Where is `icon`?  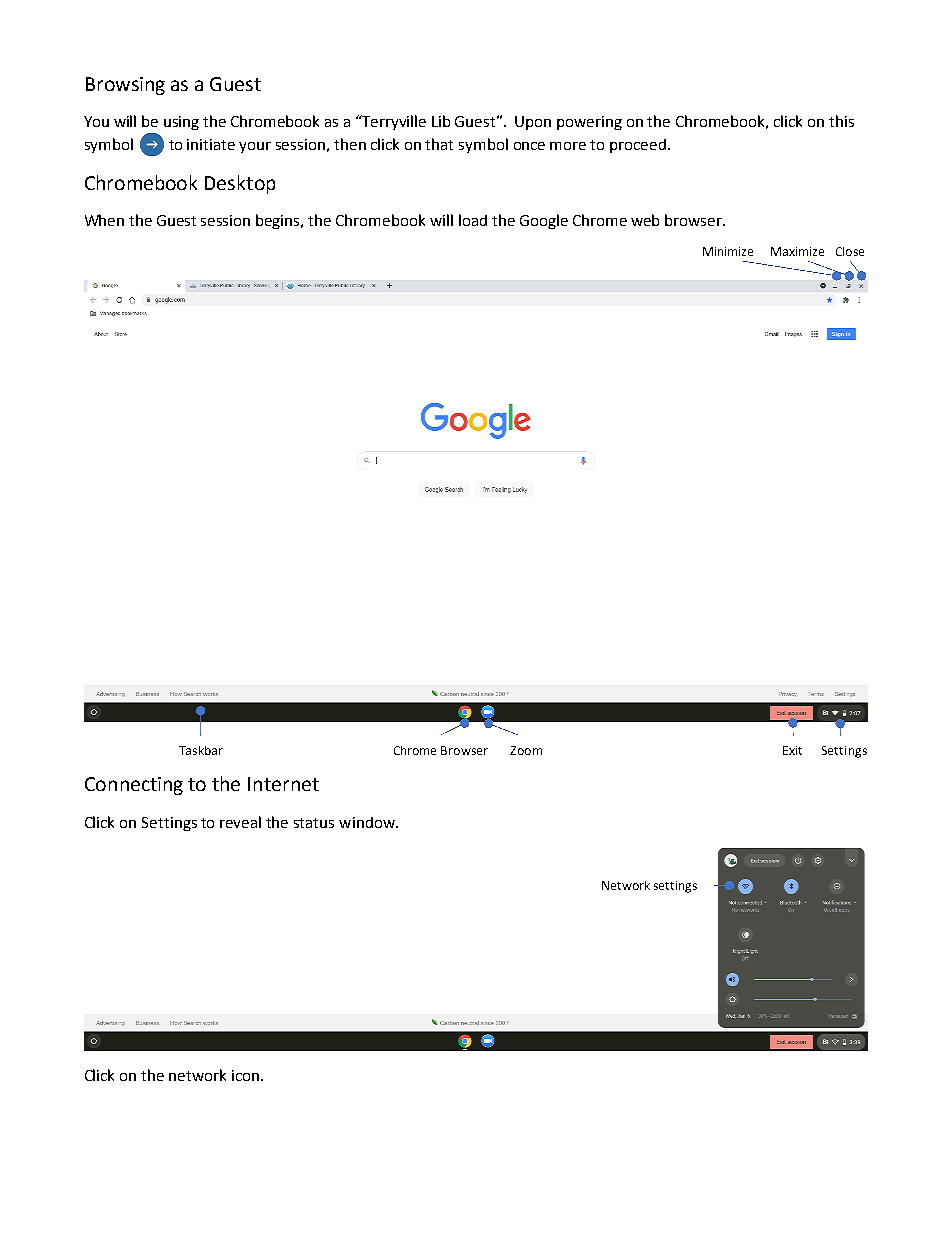 icon is located at coordinates (245, 1075).
